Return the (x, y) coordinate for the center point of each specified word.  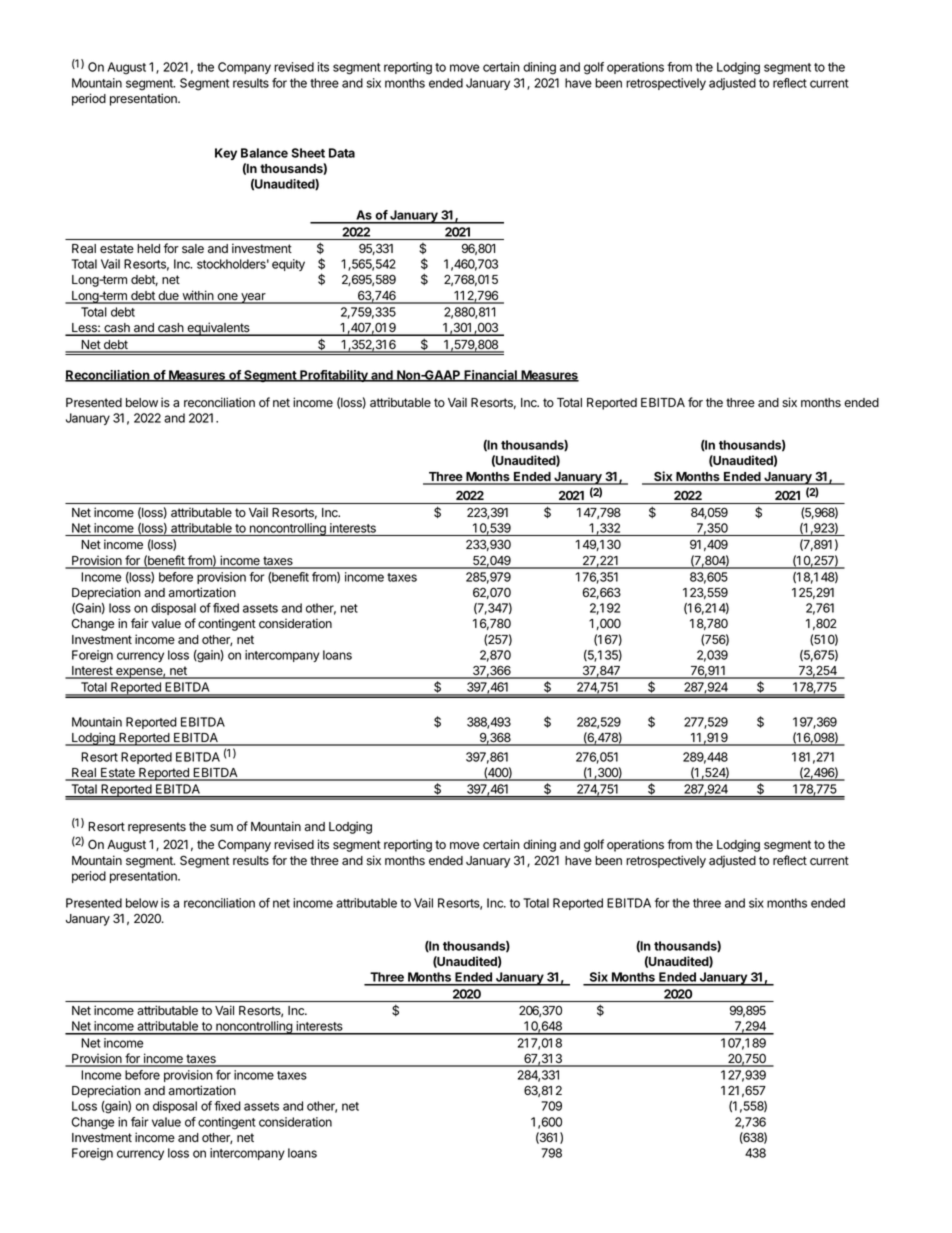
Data (342, 153)
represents (157, 828)
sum (221, 827)
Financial (490, 376)
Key (226, 154)
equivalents (218, 329)
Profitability (334, 376)
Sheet (308, 153)
